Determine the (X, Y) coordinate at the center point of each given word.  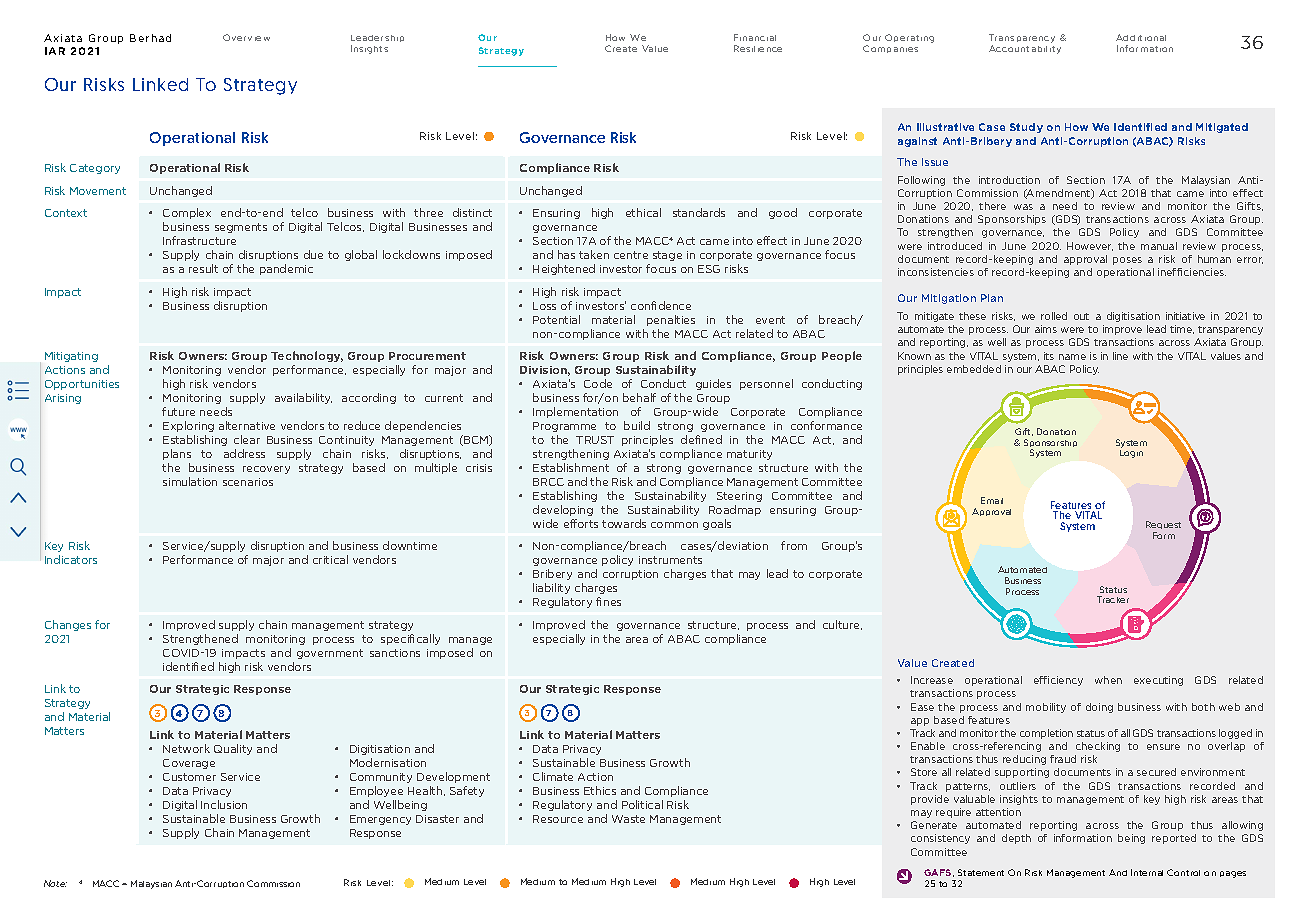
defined (701, 439)
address (244, 453)
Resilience (758, 48)
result (203, 268)
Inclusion (224, 804)
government (330, 654)
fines (608, 601)
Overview (246, 37)
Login (1131, 454)
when (1108, 680)
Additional (1141, 37)
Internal (1147, 872)
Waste (628, 819)
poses (1127, 261)
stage (667, 256)
